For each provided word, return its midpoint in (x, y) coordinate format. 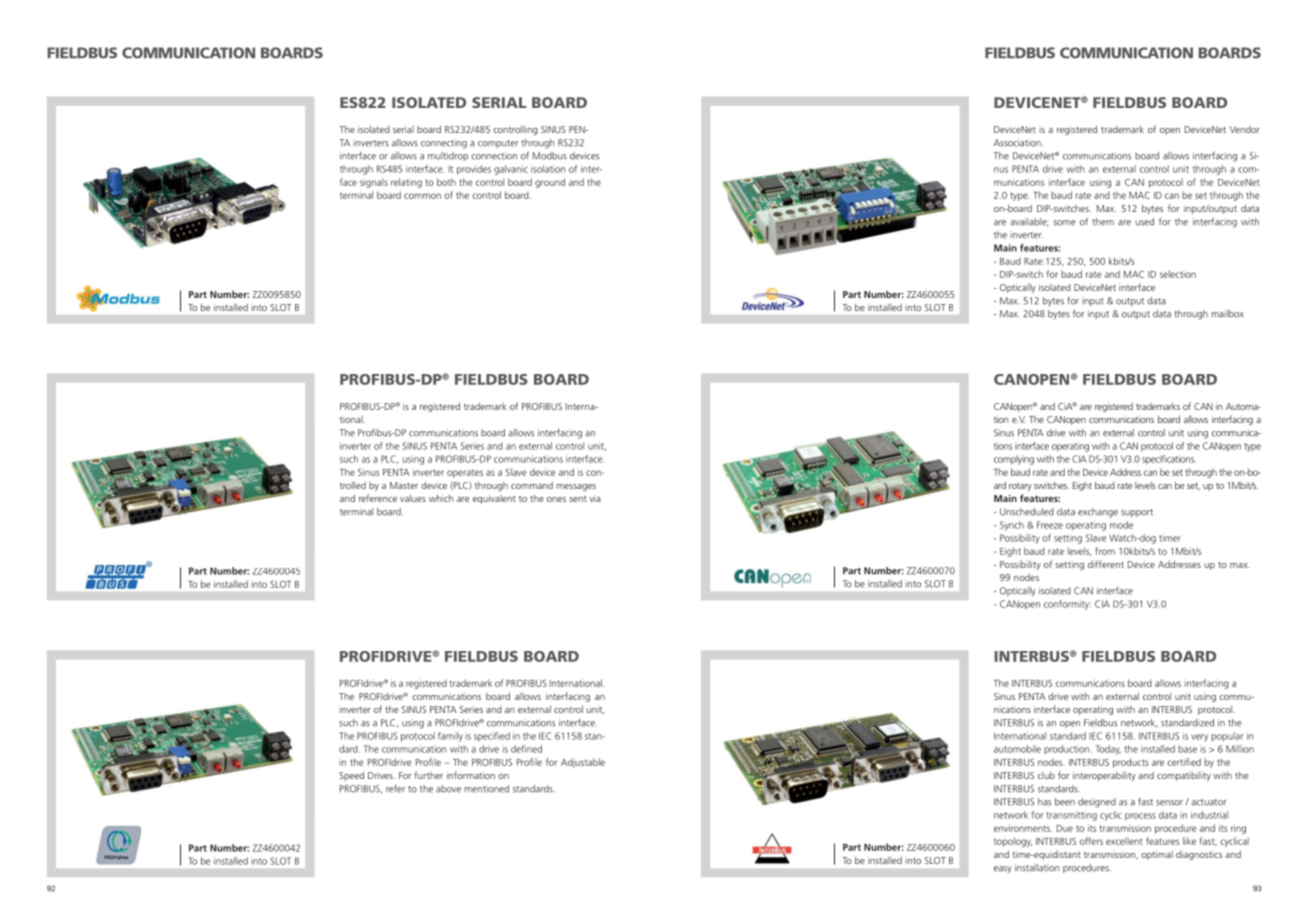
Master (404, 485)
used (1145, 222)
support (1137, 513)
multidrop (448, 156)
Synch (1012, 526)
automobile (1017, 749)
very (1199, 738)
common (422, 196)
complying (1014, 460)
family (450, 737)
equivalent (494, 499)
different (1106, 564)
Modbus (550, 156)
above (448, 789)
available (1029, 222)
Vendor (1244, 129)
